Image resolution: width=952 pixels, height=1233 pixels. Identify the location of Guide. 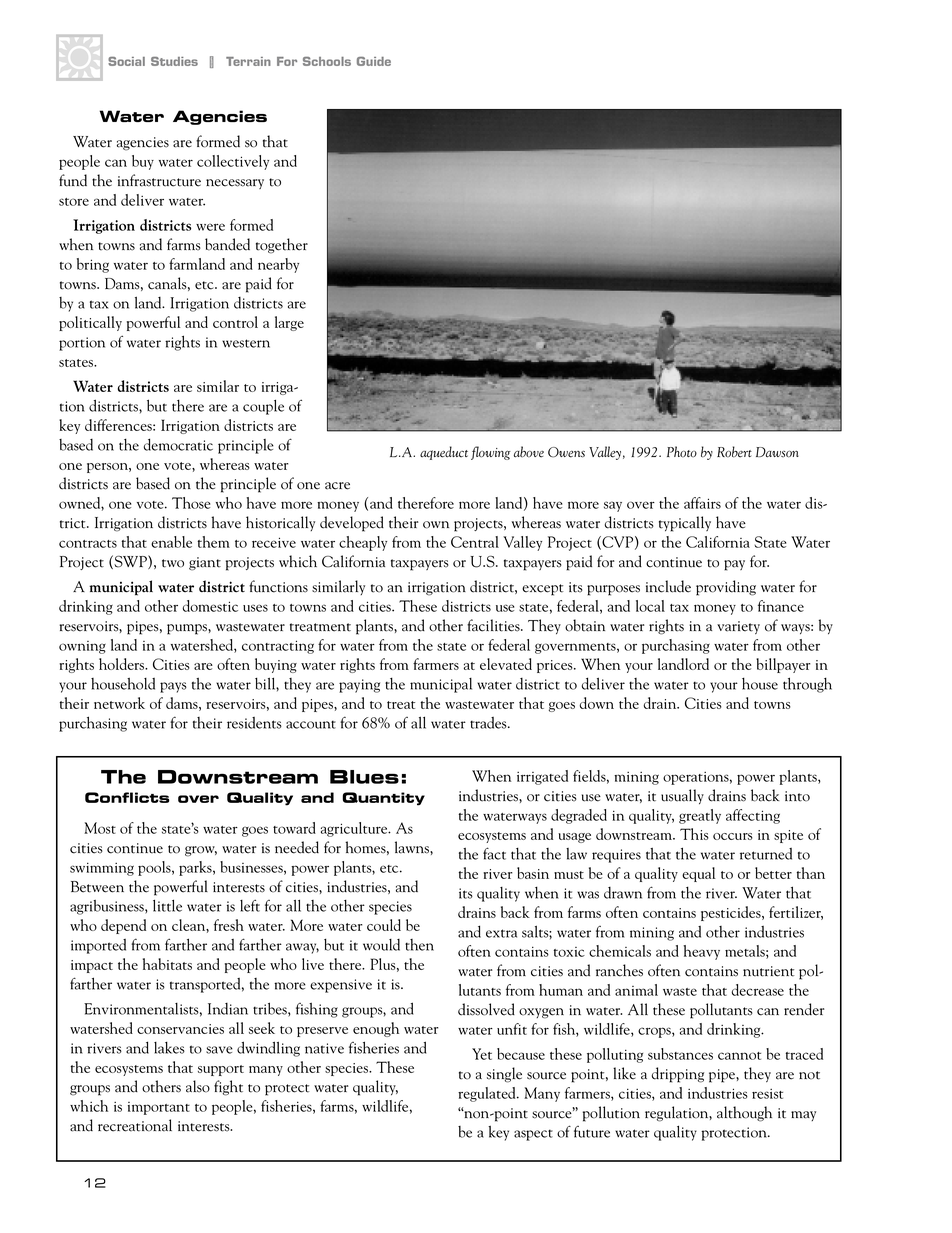
(374, 61).
